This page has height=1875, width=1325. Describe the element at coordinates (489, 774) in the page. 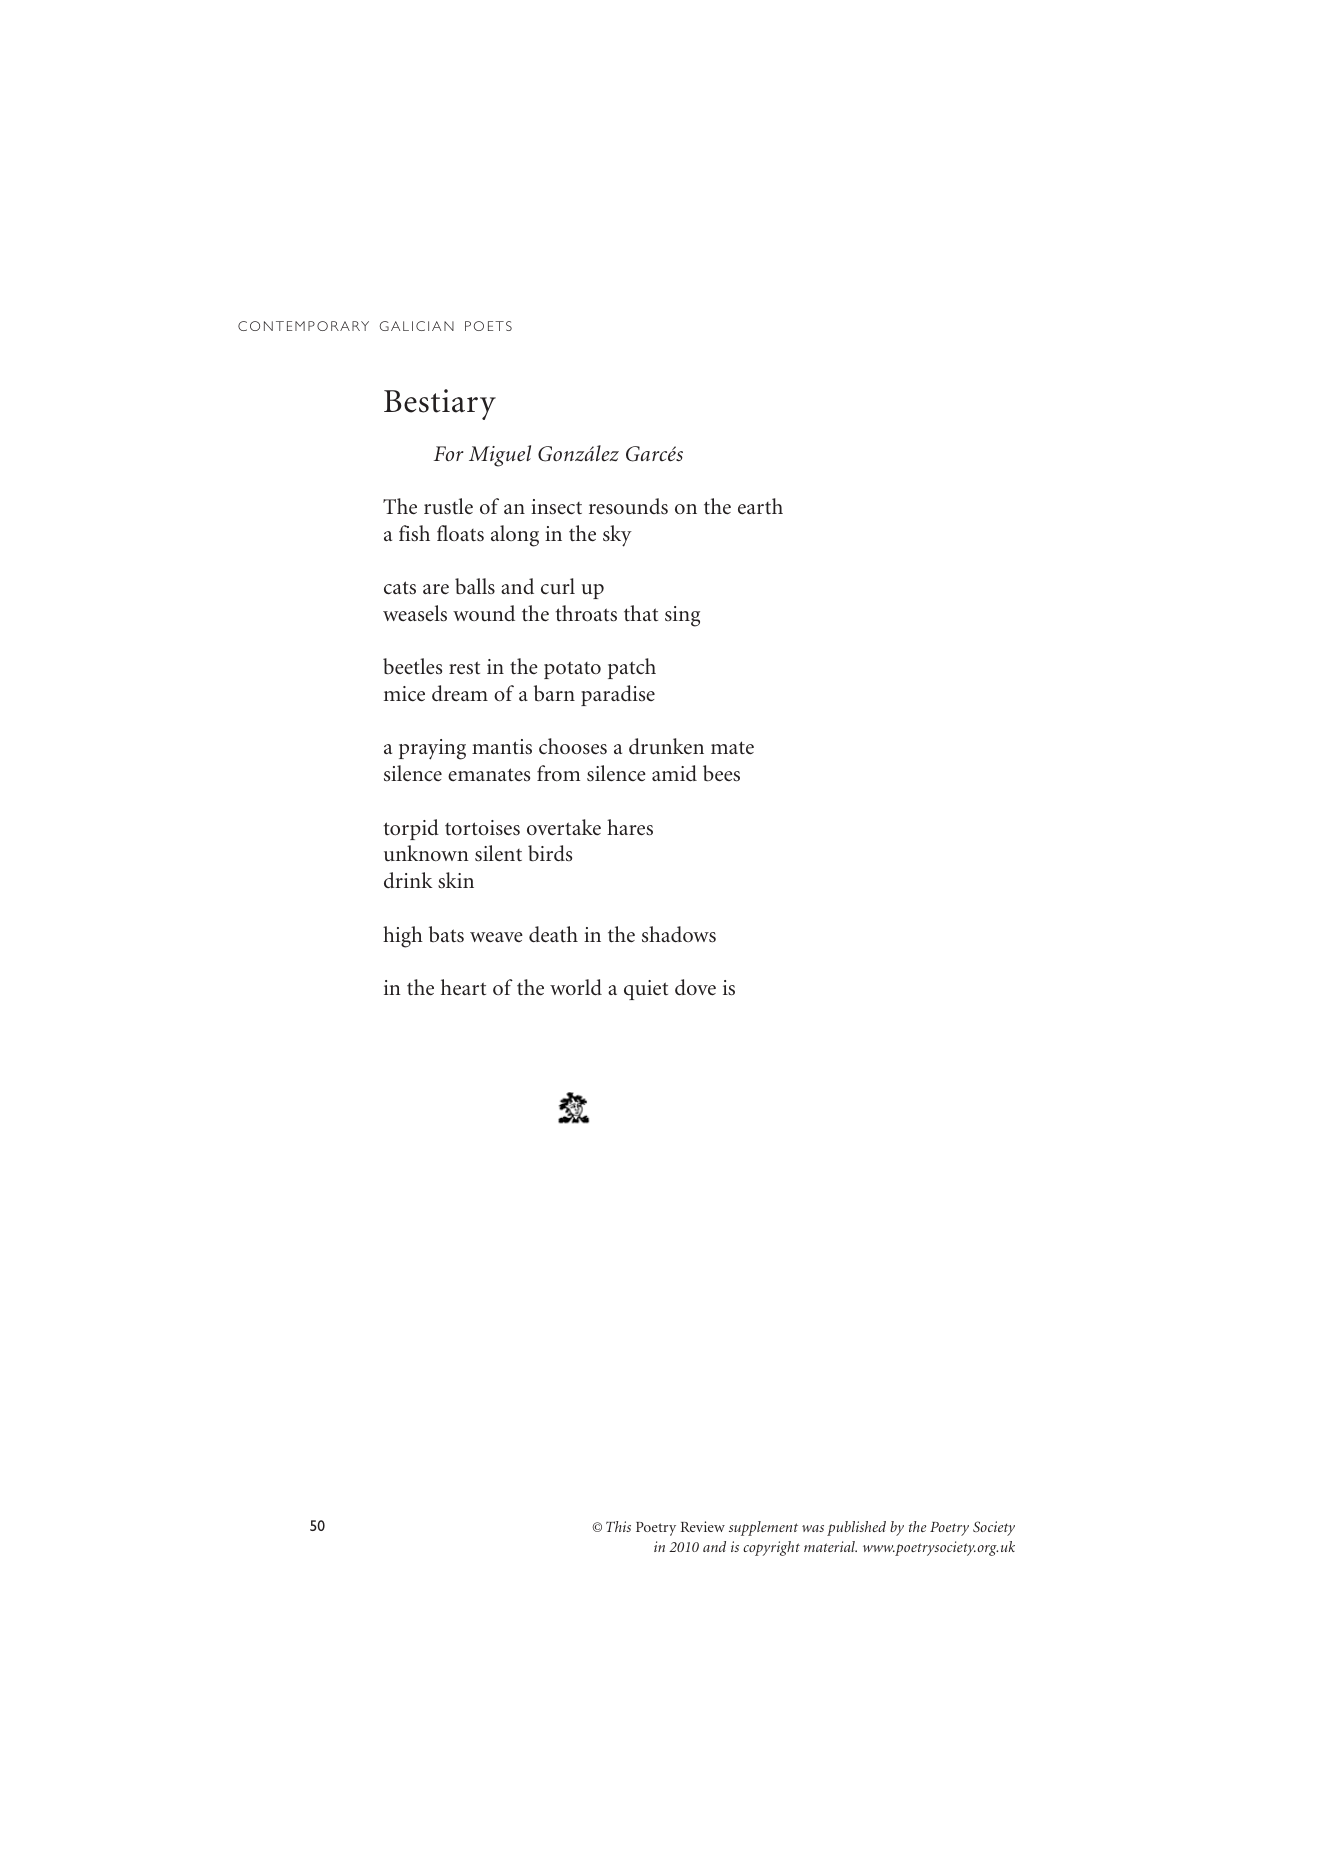

I see `emanates` at that location.
